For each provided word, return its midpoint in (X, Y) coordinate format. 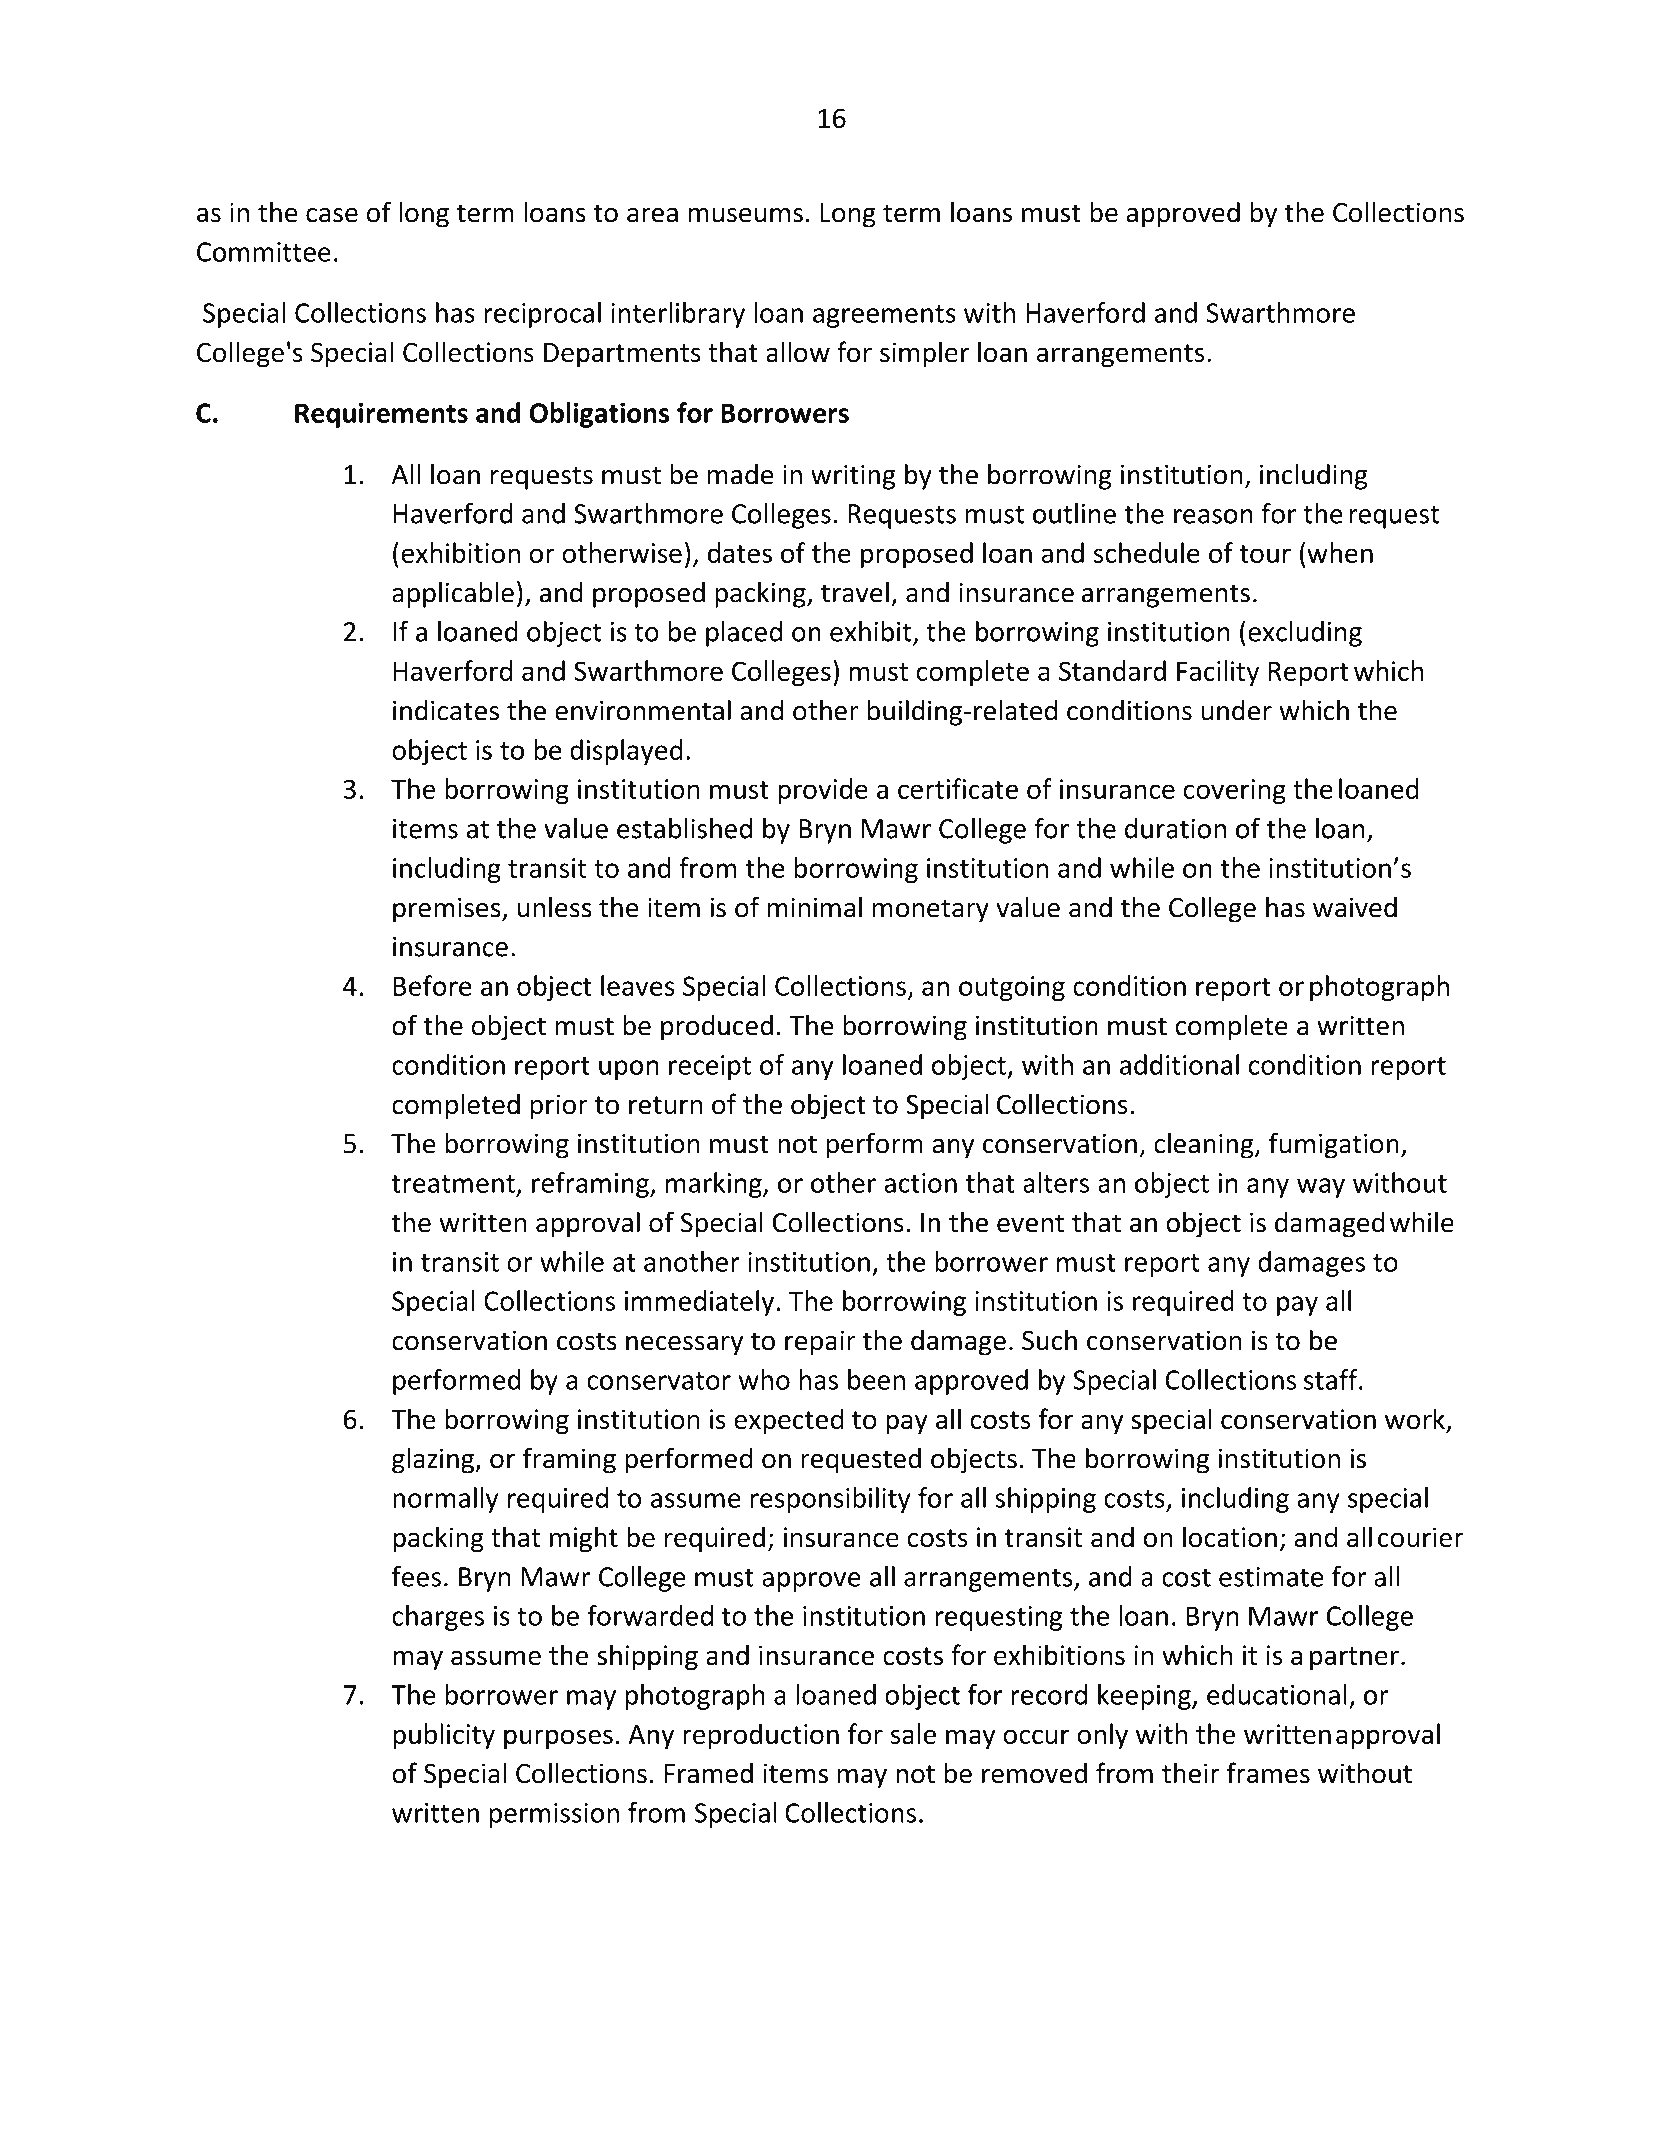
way (1321, 1188)
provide (823, 791)
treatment (453, 1184)
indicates (446, 710)
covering (1235, 791)
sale (913, 1733)
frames (1268, 1773)
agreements (884, 316)
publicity (444, 1736)
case (332, 215)
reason (1213, 516)
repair (820, 1343)
